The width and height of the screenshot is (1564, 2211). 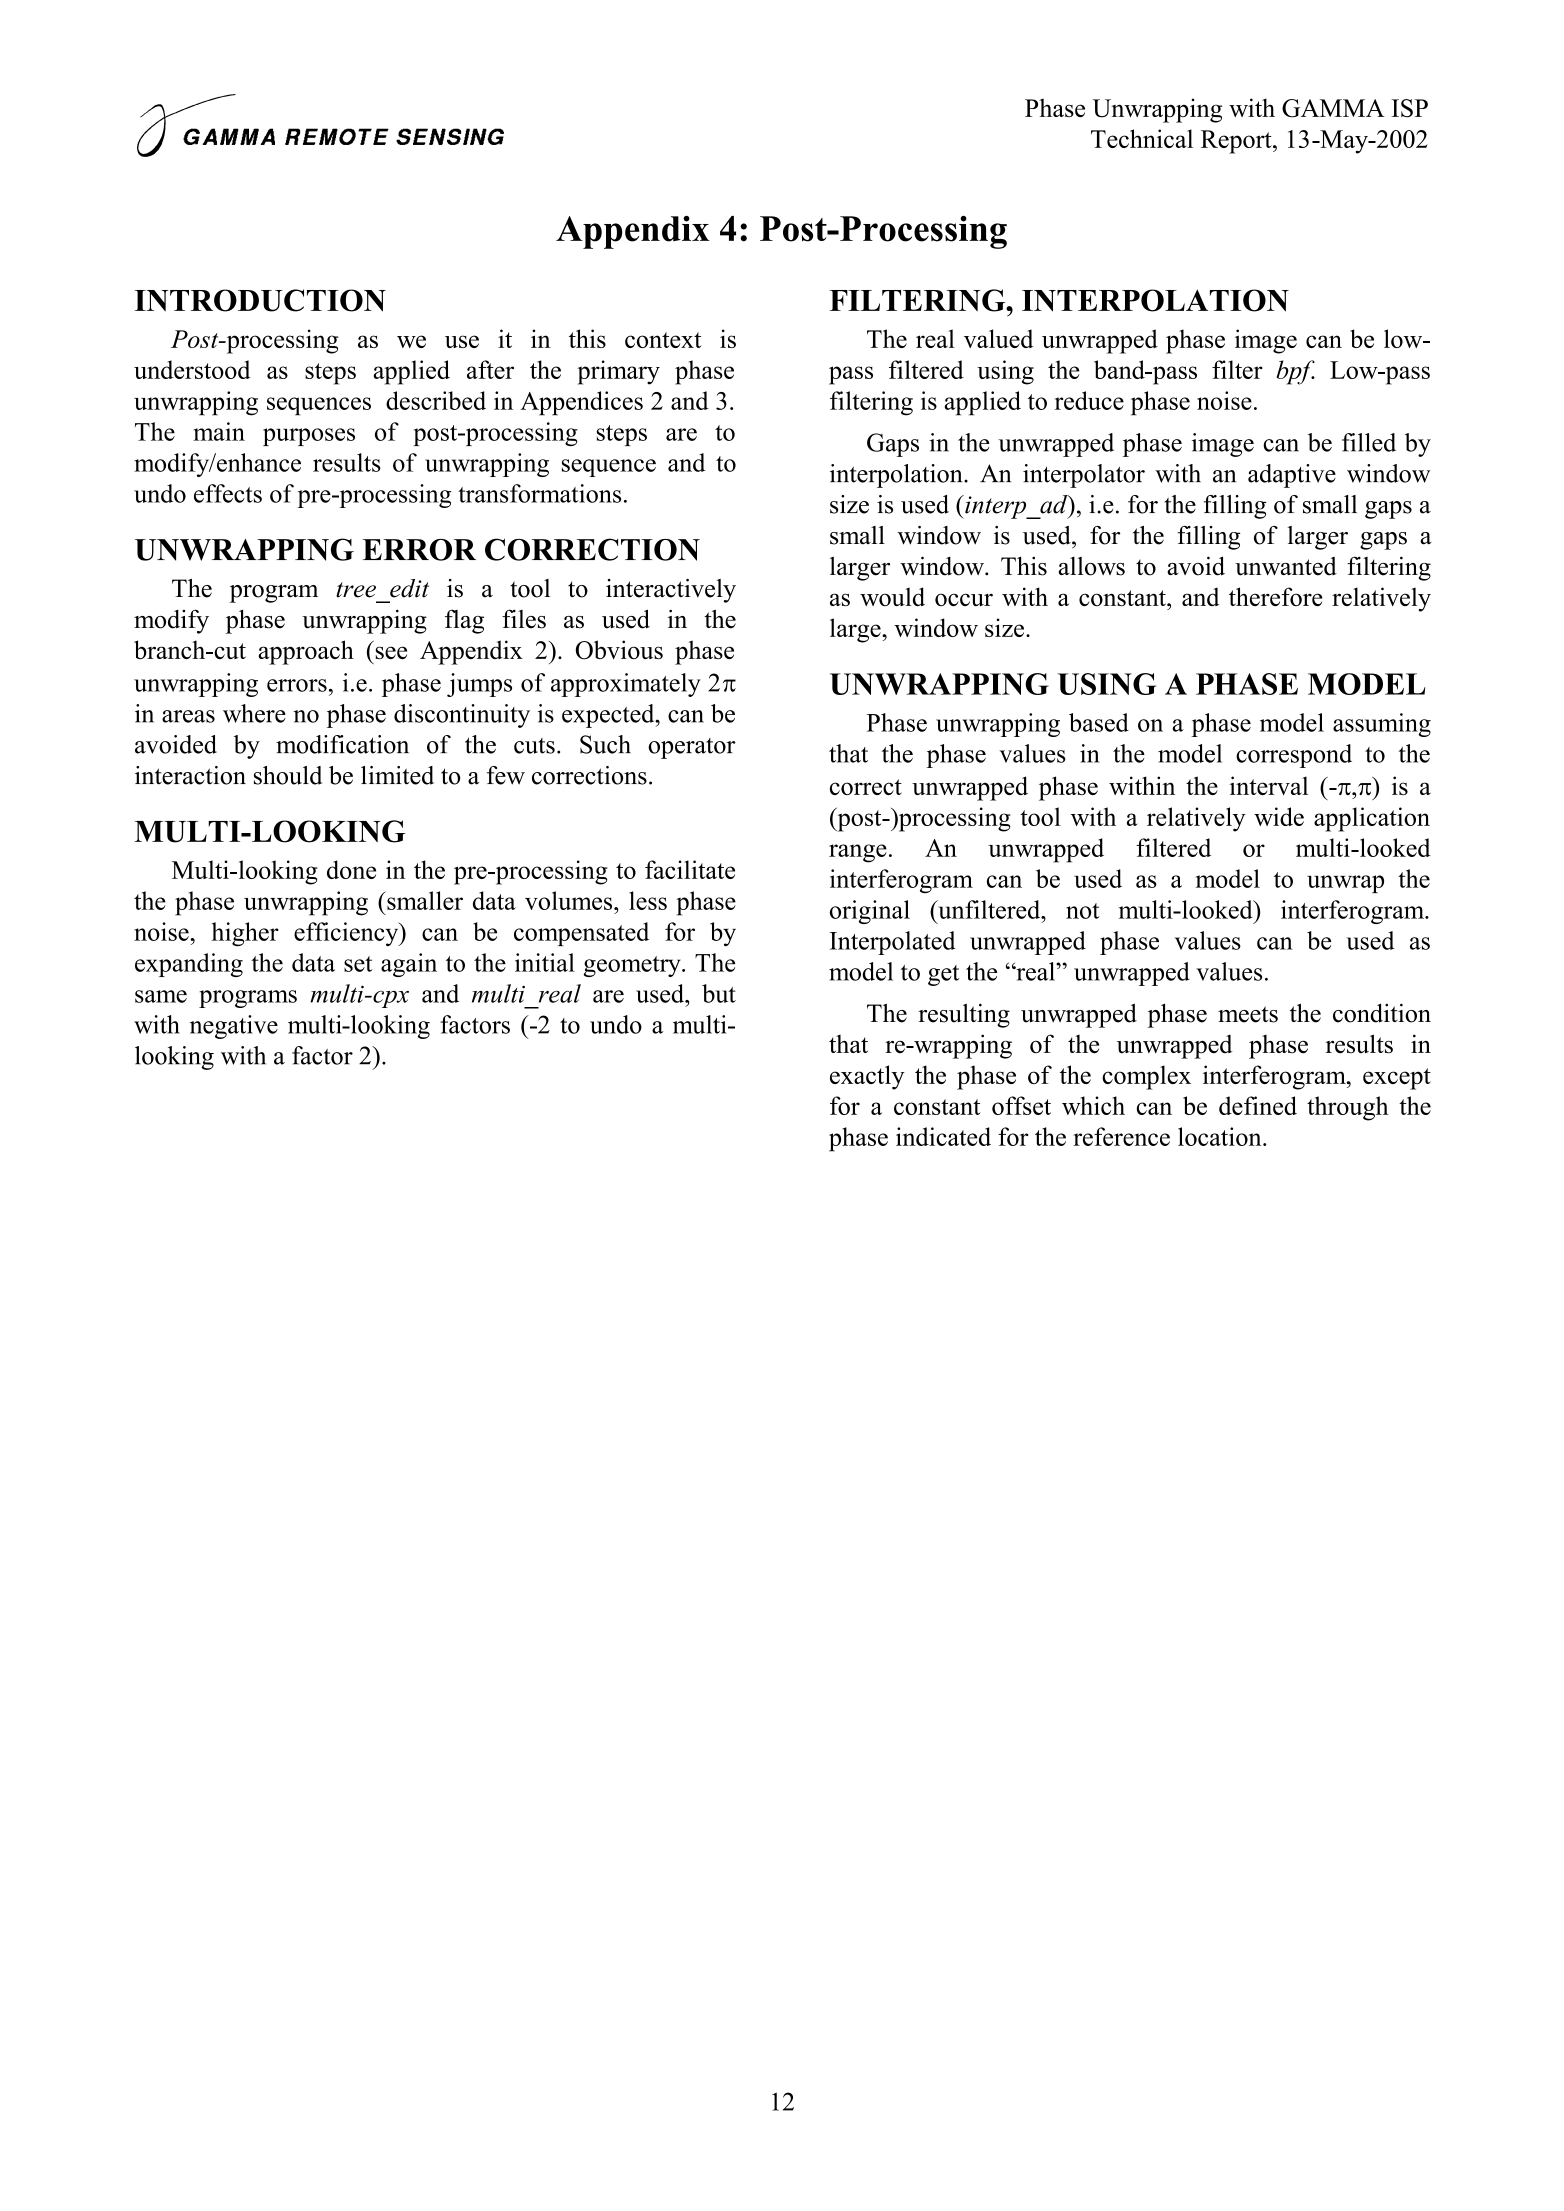 What do you see at coordinates (260, 300) in the screenshot?
I see `INTRODUCTION` at bounding box center [260, 300].
